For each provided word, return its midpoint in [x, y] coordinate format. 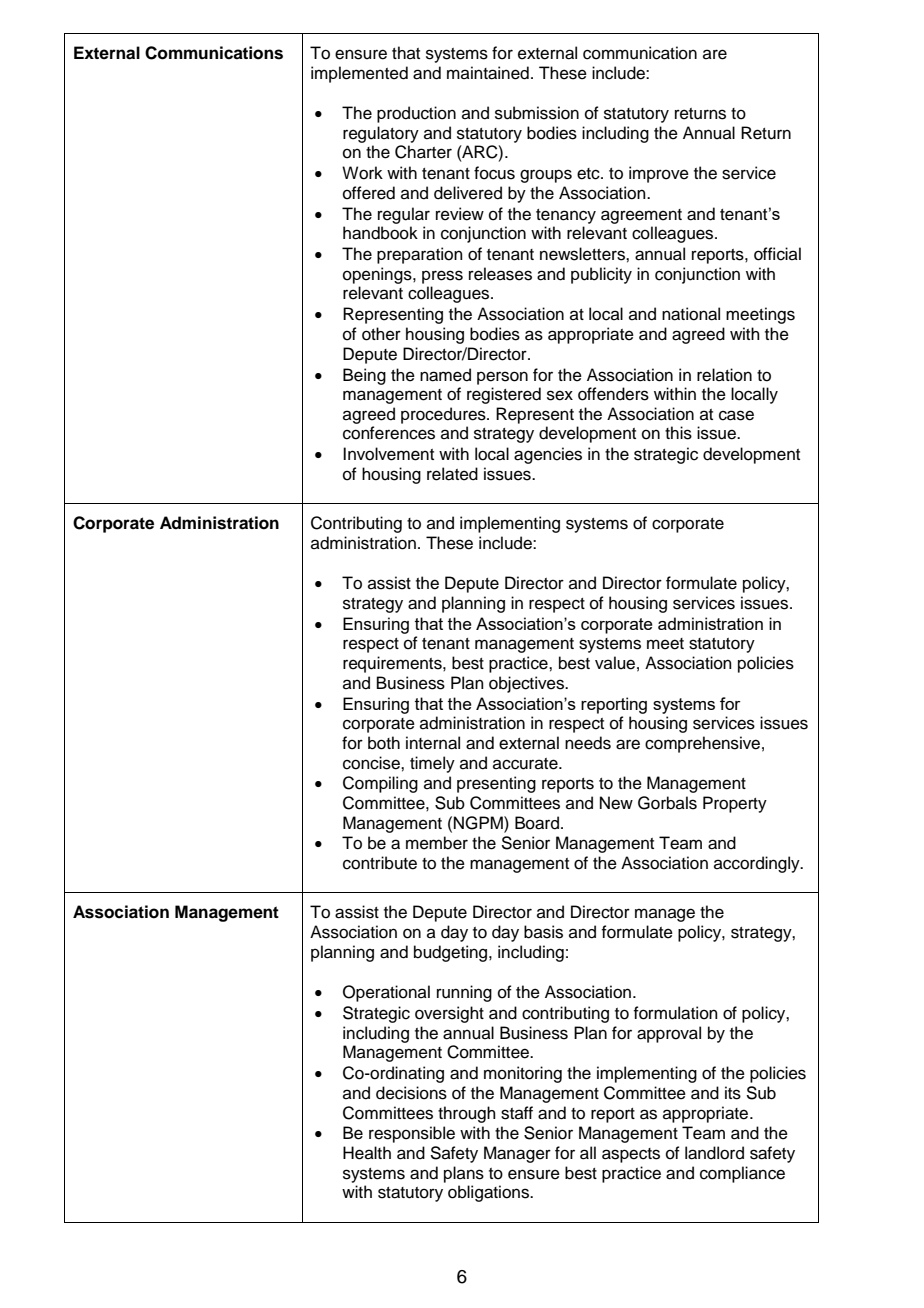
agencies [548, 455]
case [736, 415]
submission [537, 113]
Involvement [388, 454]
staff [517, 1113]
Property [735, 804]
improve [659, 174]
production [416, 114]
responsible [412, 1134]
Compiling [380, 784]
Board [537, 823]
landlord [714, 1153]
